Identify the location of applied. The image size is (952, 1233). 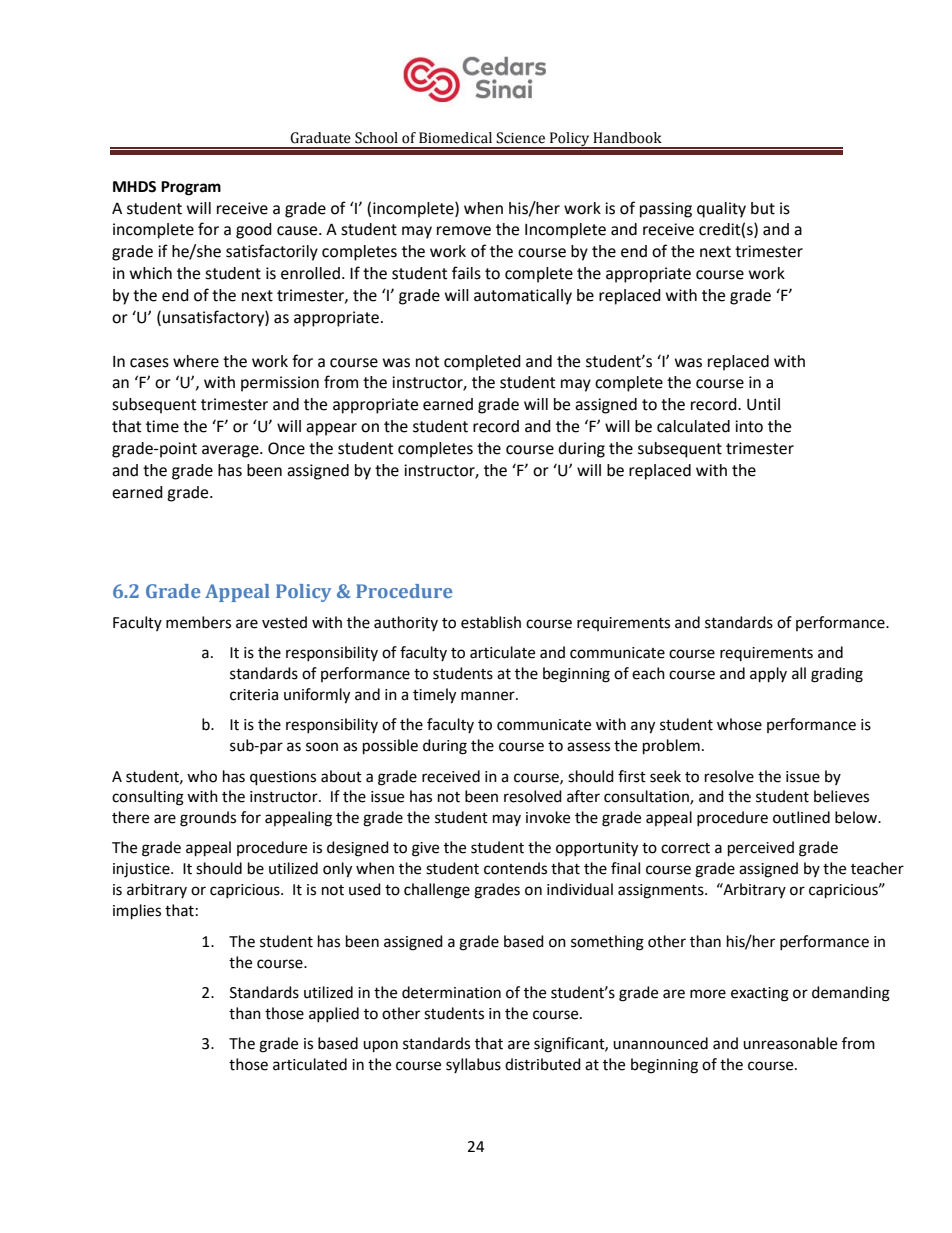
(334, 1014).
